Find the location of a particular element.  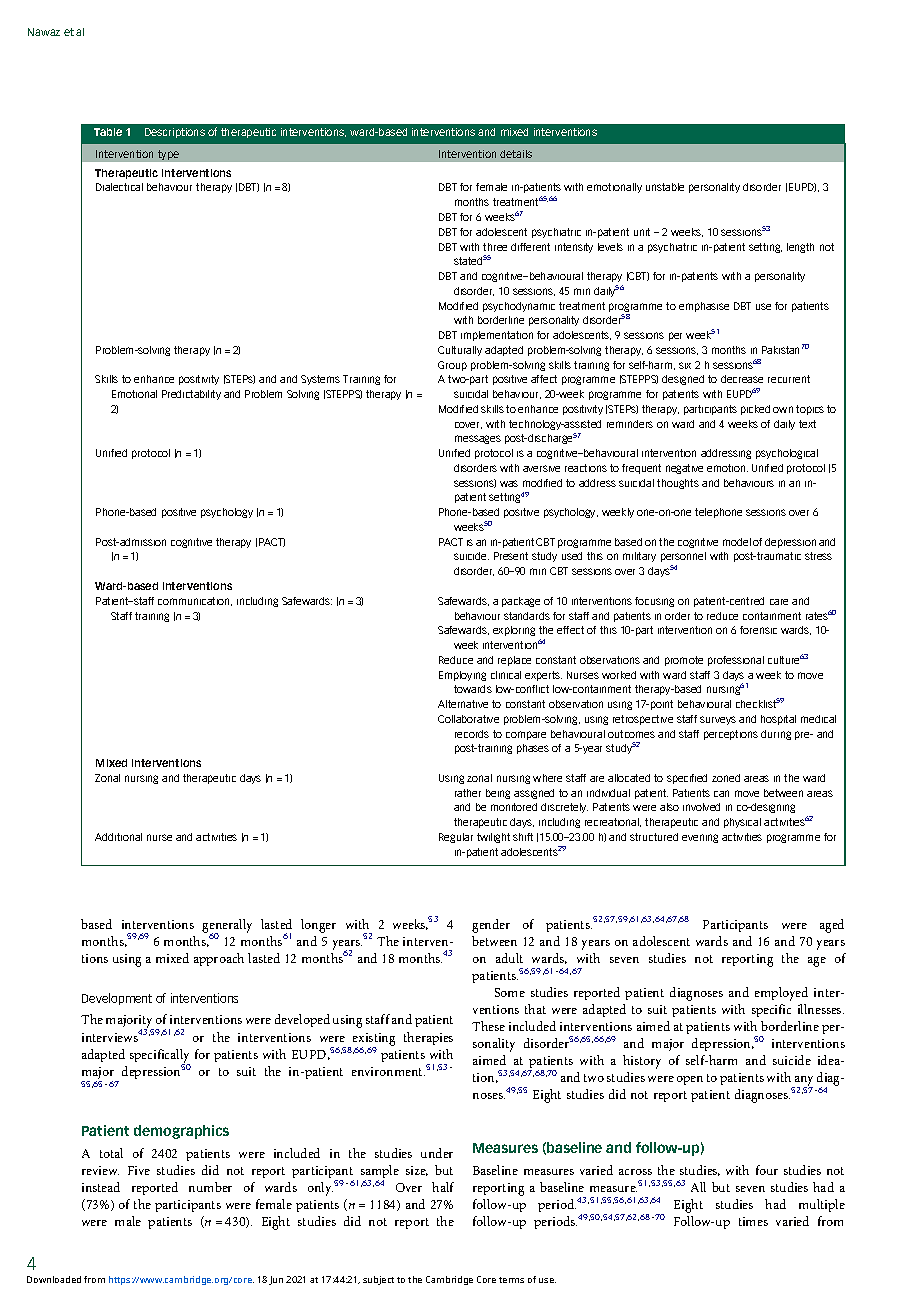

unit is located at coordinates (642, 232).
